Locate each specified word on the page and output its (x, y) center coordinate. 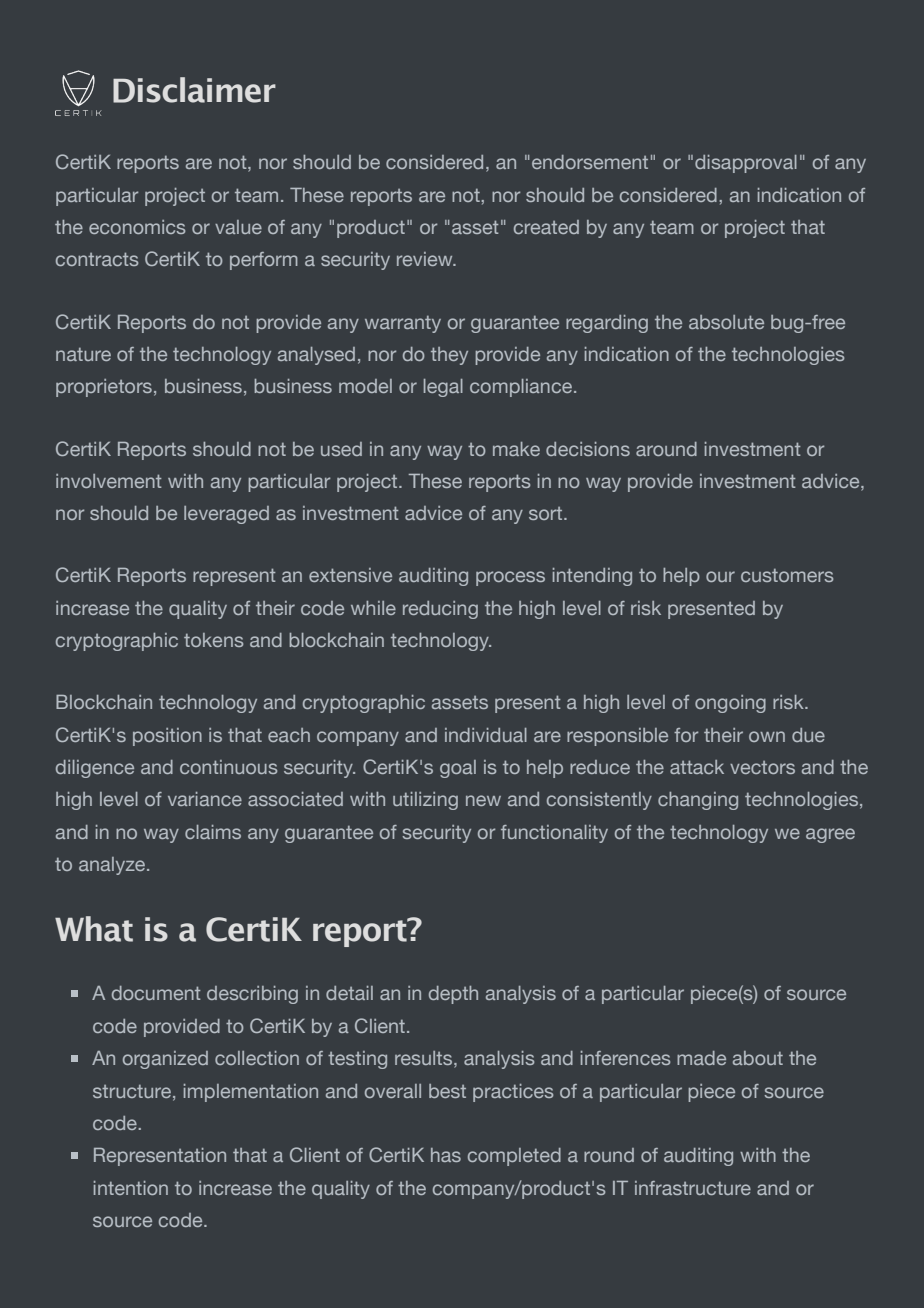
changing (698, 801)
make (516, 449)
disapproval (746, 164)
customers (787, 575)
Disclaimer (194, 90)
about (758, 1058)
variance (205, 799)
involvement (109, 481)
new (483, 800)
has (446, 1155)
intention (131, 1188)
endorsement (590, 162)
